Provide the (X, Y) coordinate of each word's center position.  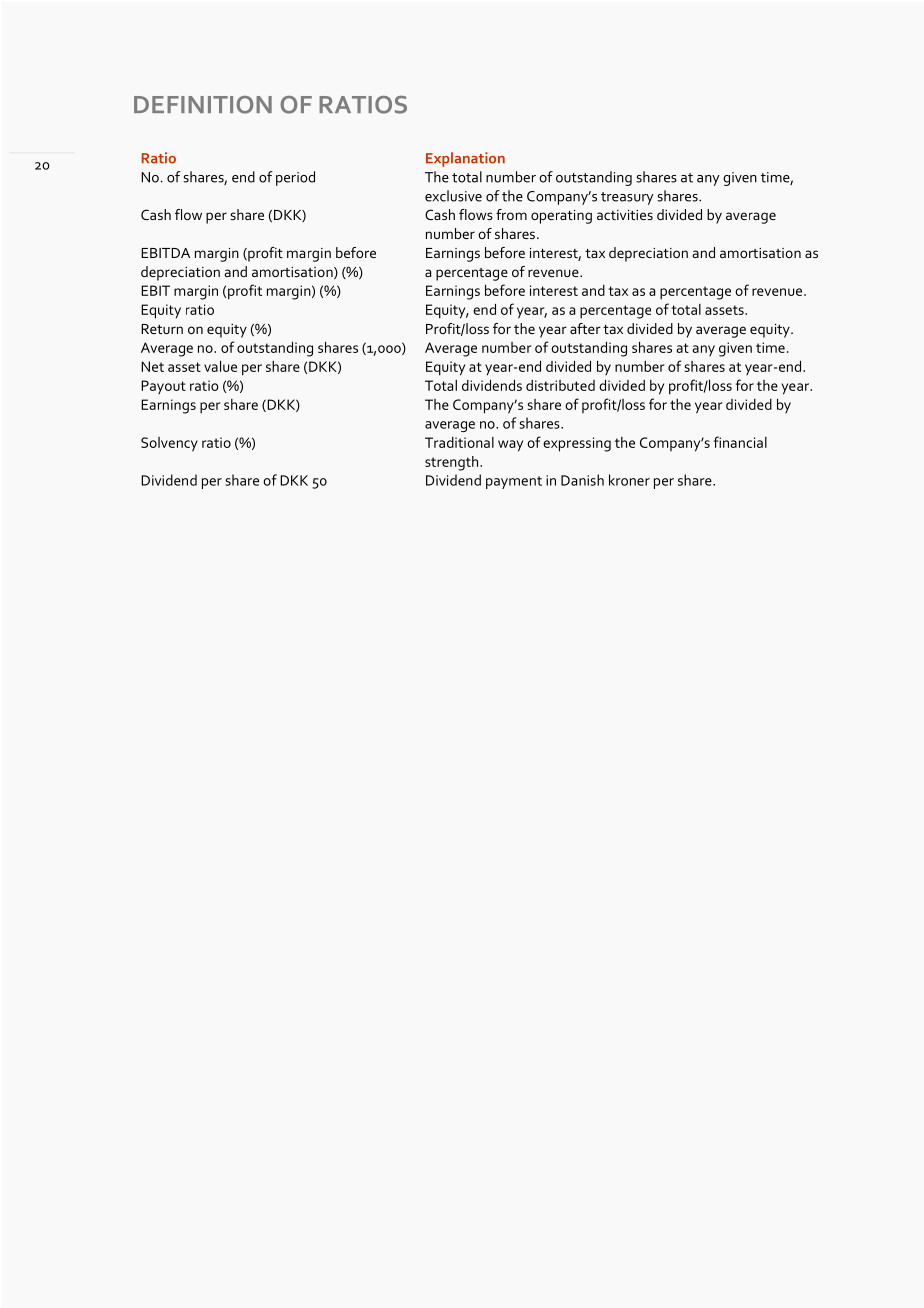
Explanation (465, 159)
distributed (560, 385)
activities (625, 215)
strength (453, 463)
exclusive (453, 196)
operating (561, 217)
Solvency (169, 444)
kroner (629, 480)
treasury (627, 198)
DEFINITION (203, 105)
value (220, 366)
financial (740, 442)
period (295, 178)
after (585, 328)
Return (162, 329)
